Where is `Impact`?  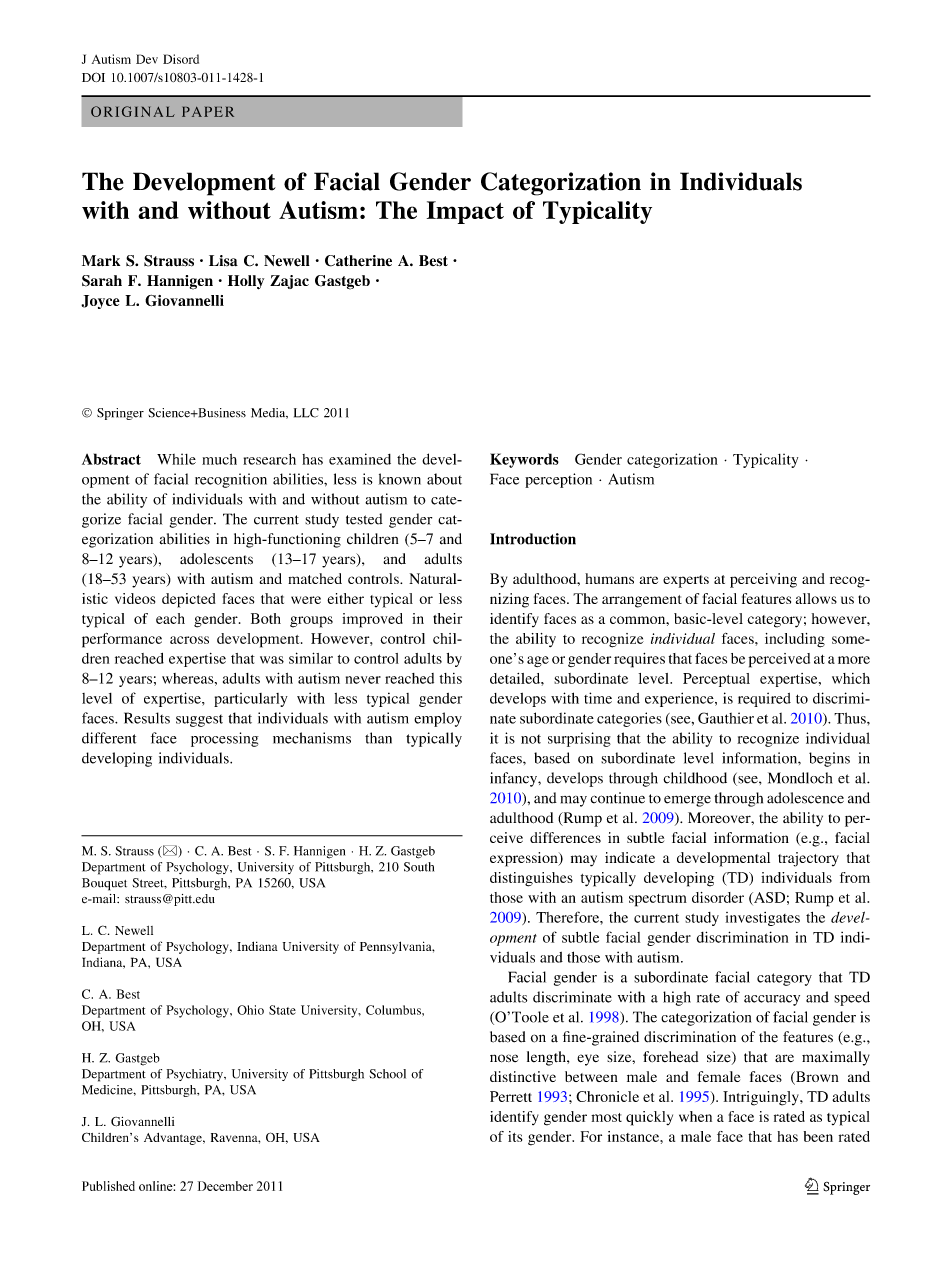 Impact is located at coordinates (465, 212).
